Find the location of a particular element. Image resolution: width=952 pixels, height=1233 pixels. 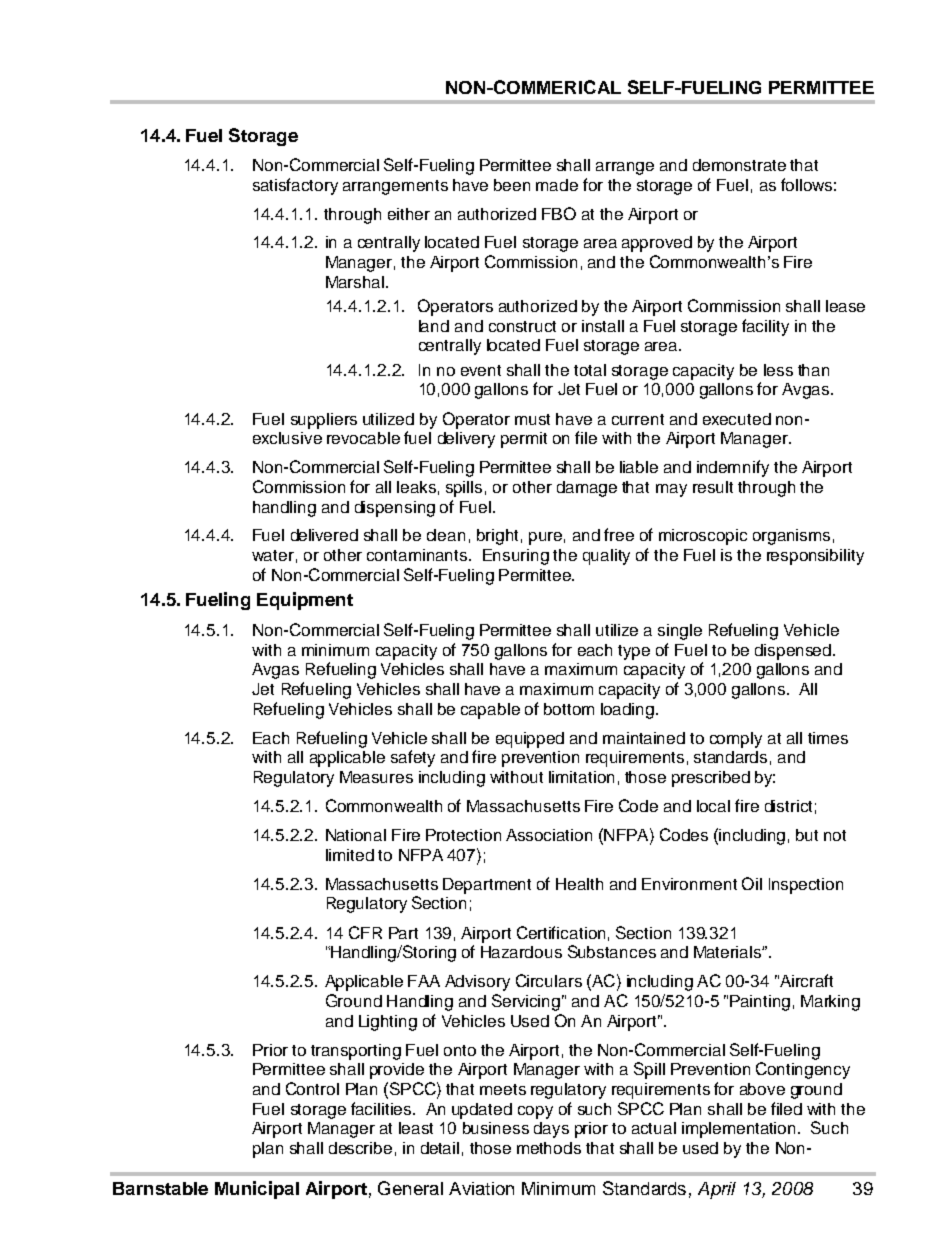

demonstrate is located at coordinates (739, 165).
